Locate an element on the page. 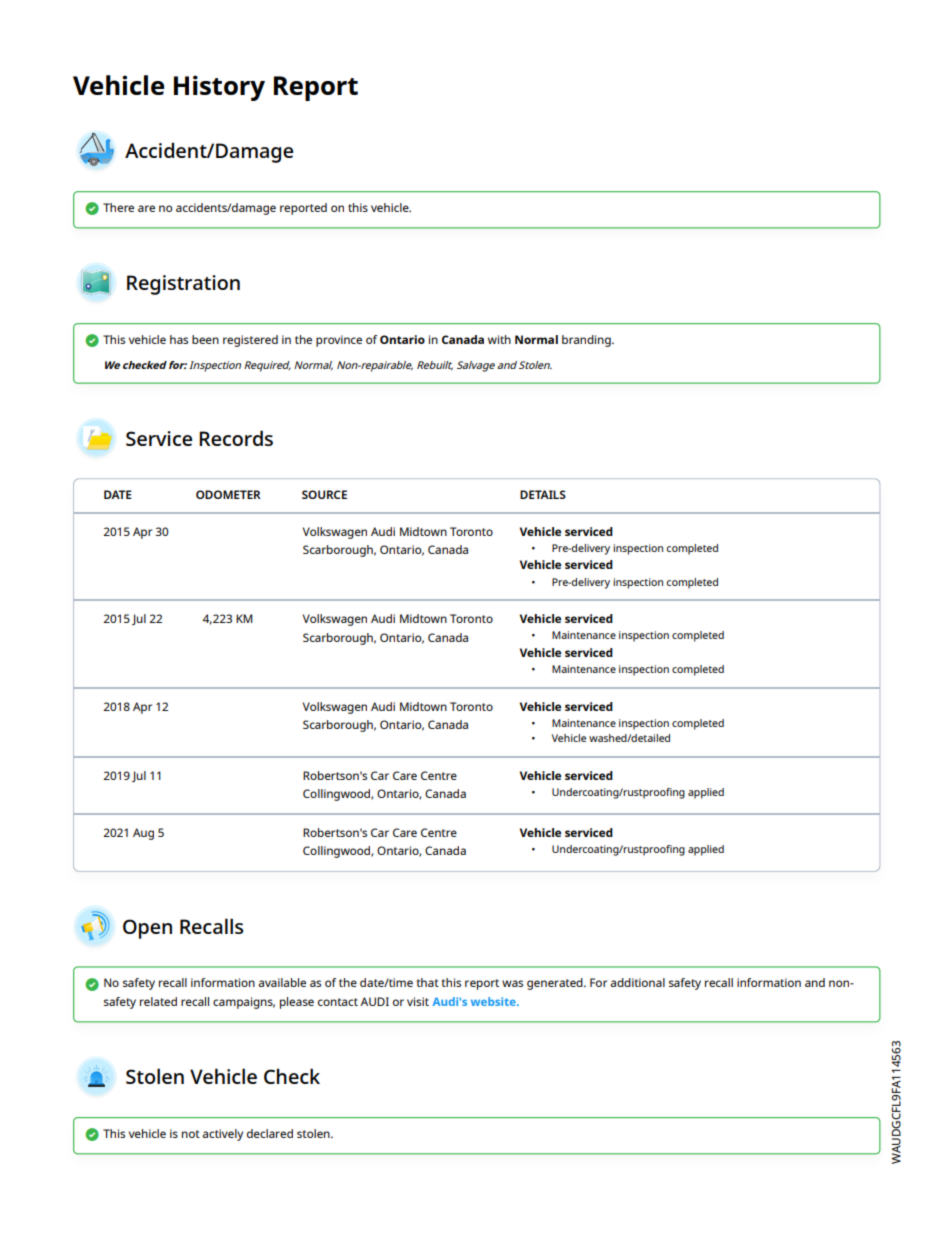 This page has width=952, height=1233. branding is located at coordinates (587, 341).
